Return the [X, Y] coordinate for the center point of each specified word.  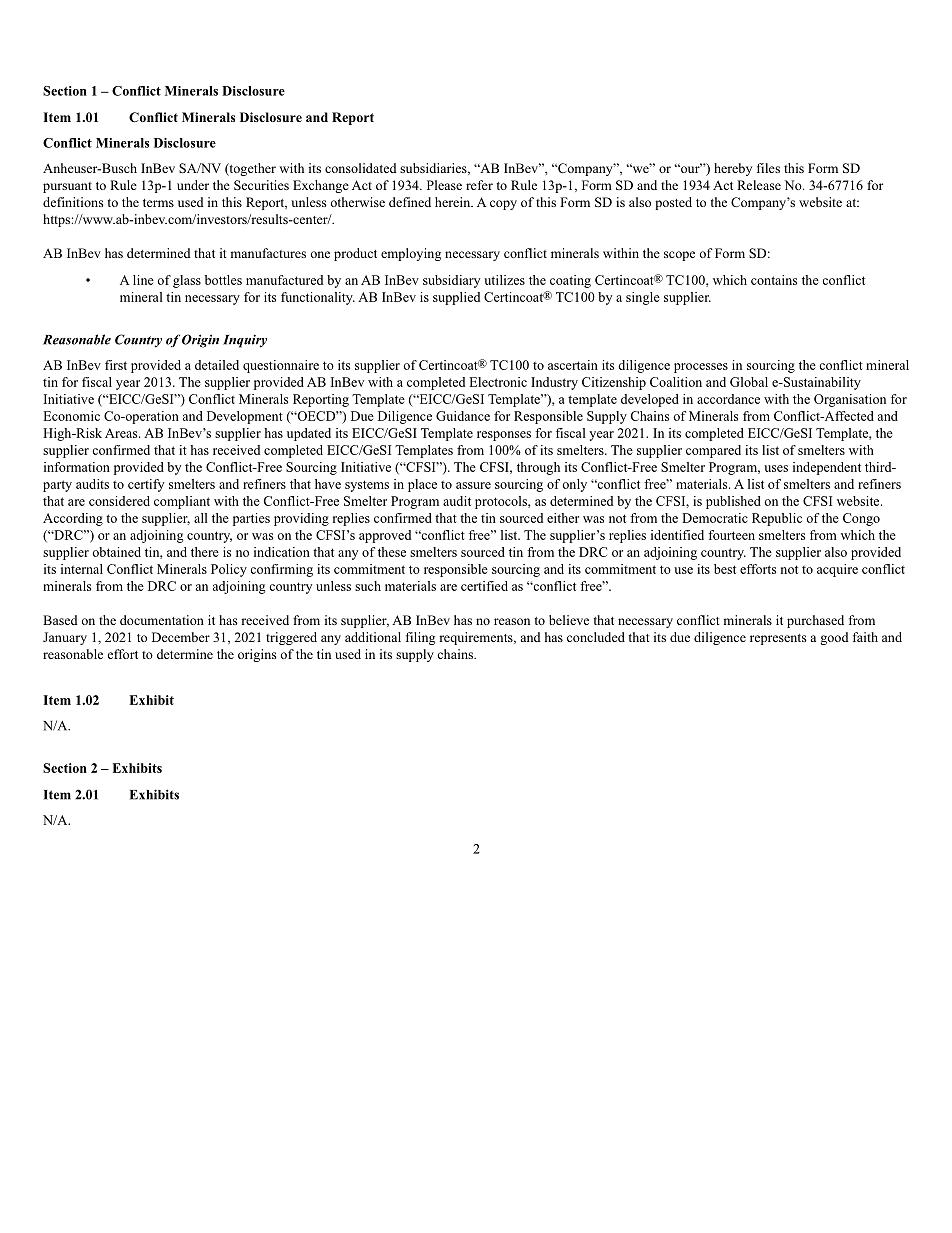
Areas [122, 433]
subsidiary [451, 281]
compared [713, 451]
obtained [117, 552]
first [116, 365]
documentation [162, 620]
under [193, 185]
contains [774, 280]
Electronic [498, 382]
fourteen [731, 535]
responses [504, 436]
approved [385, 536]
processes [701, 368]
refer [479, 185]
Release [759, 185]
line [143, 280]
